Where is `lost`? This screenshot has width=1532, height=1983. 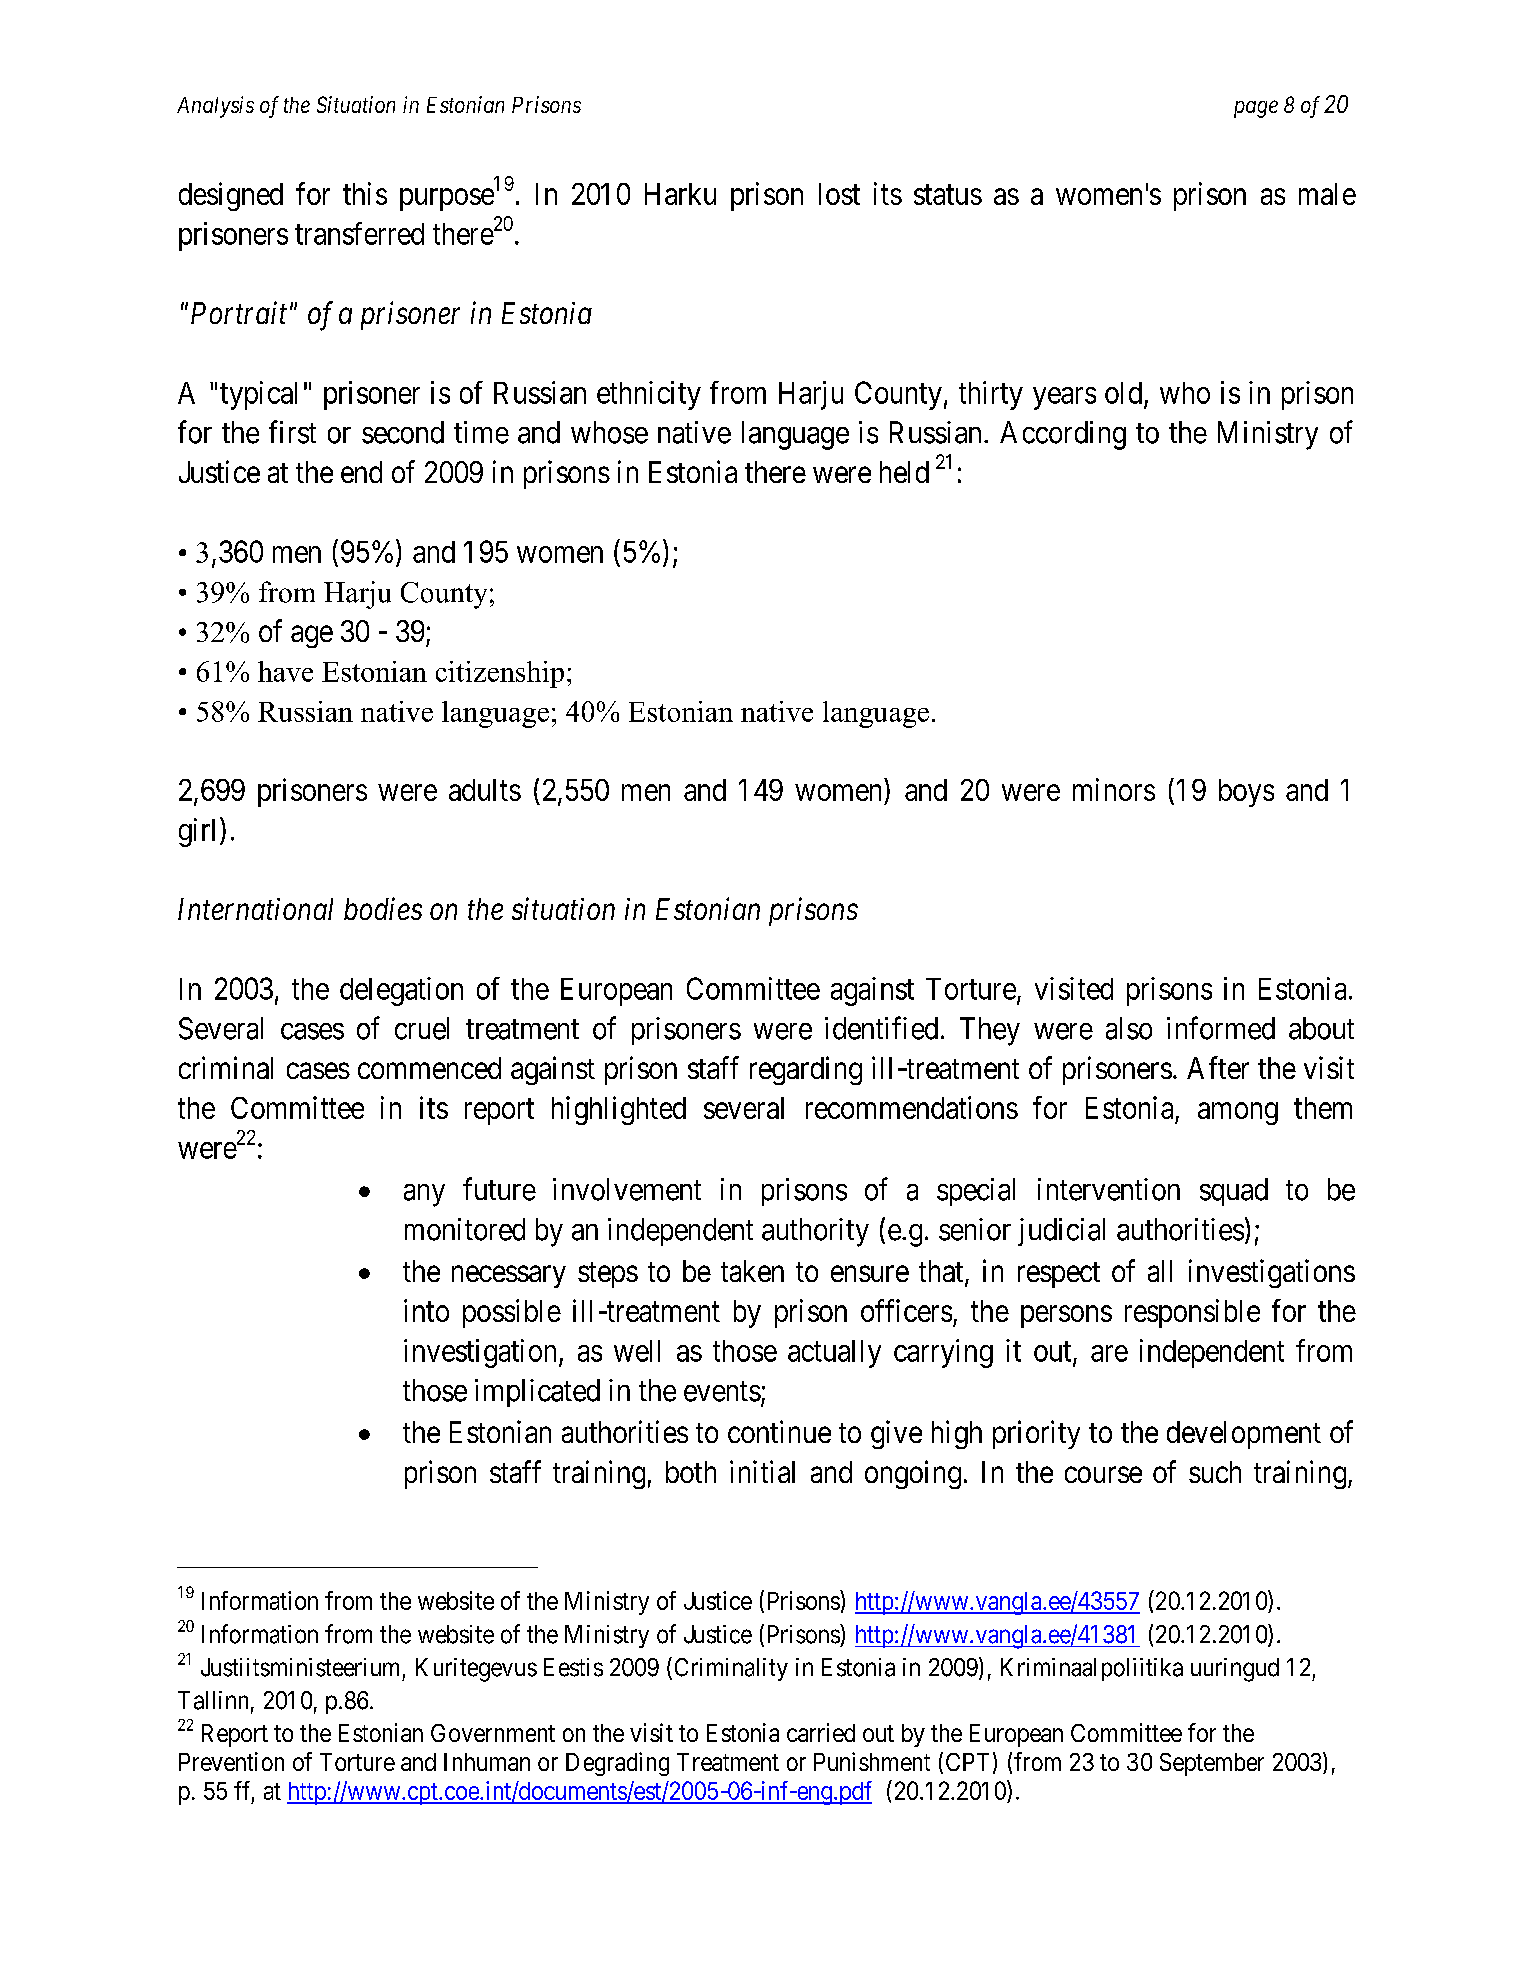
lost is located at coordinates (839, 194).
